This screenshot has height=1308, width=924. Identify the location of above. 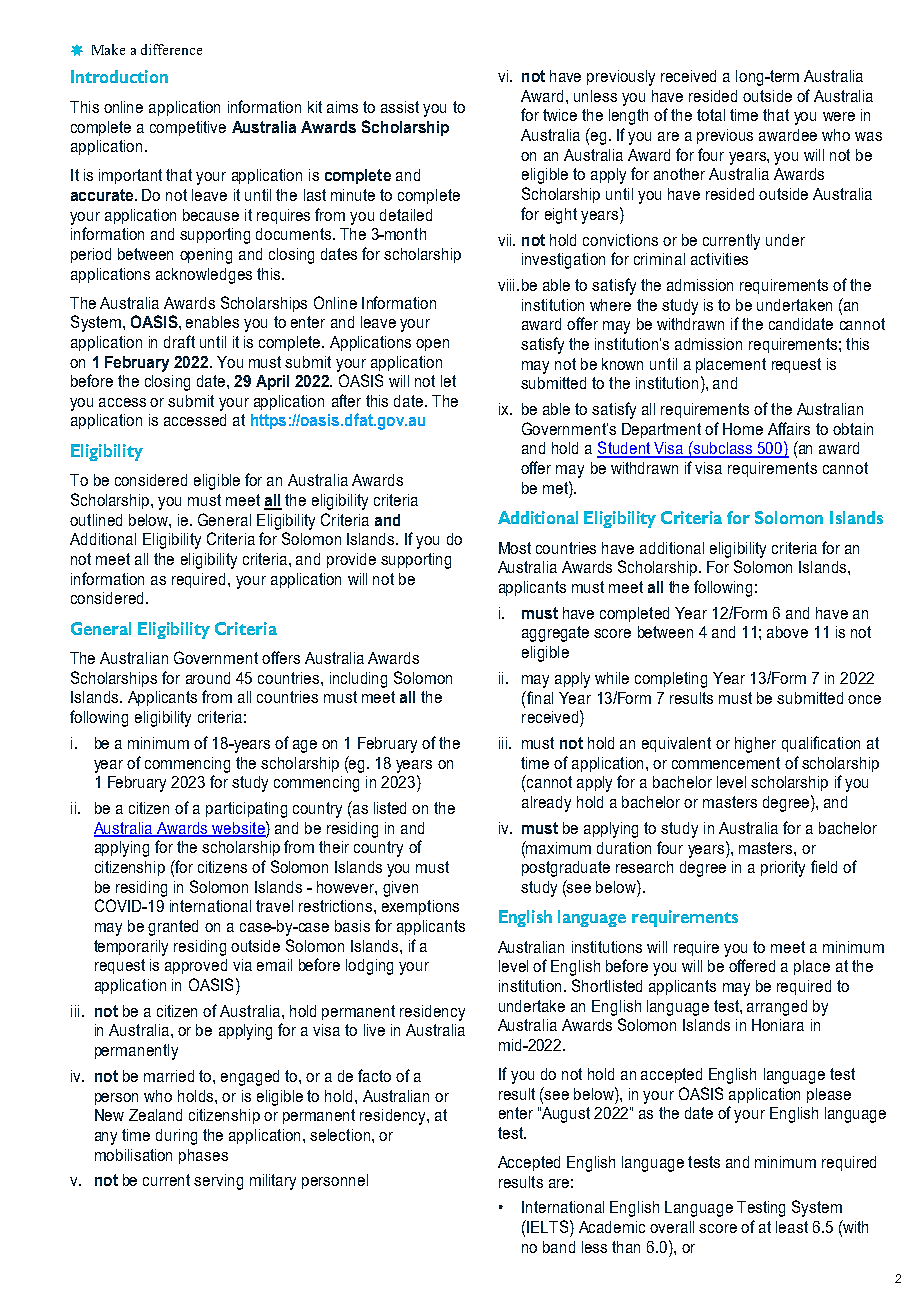
(787, 632).
